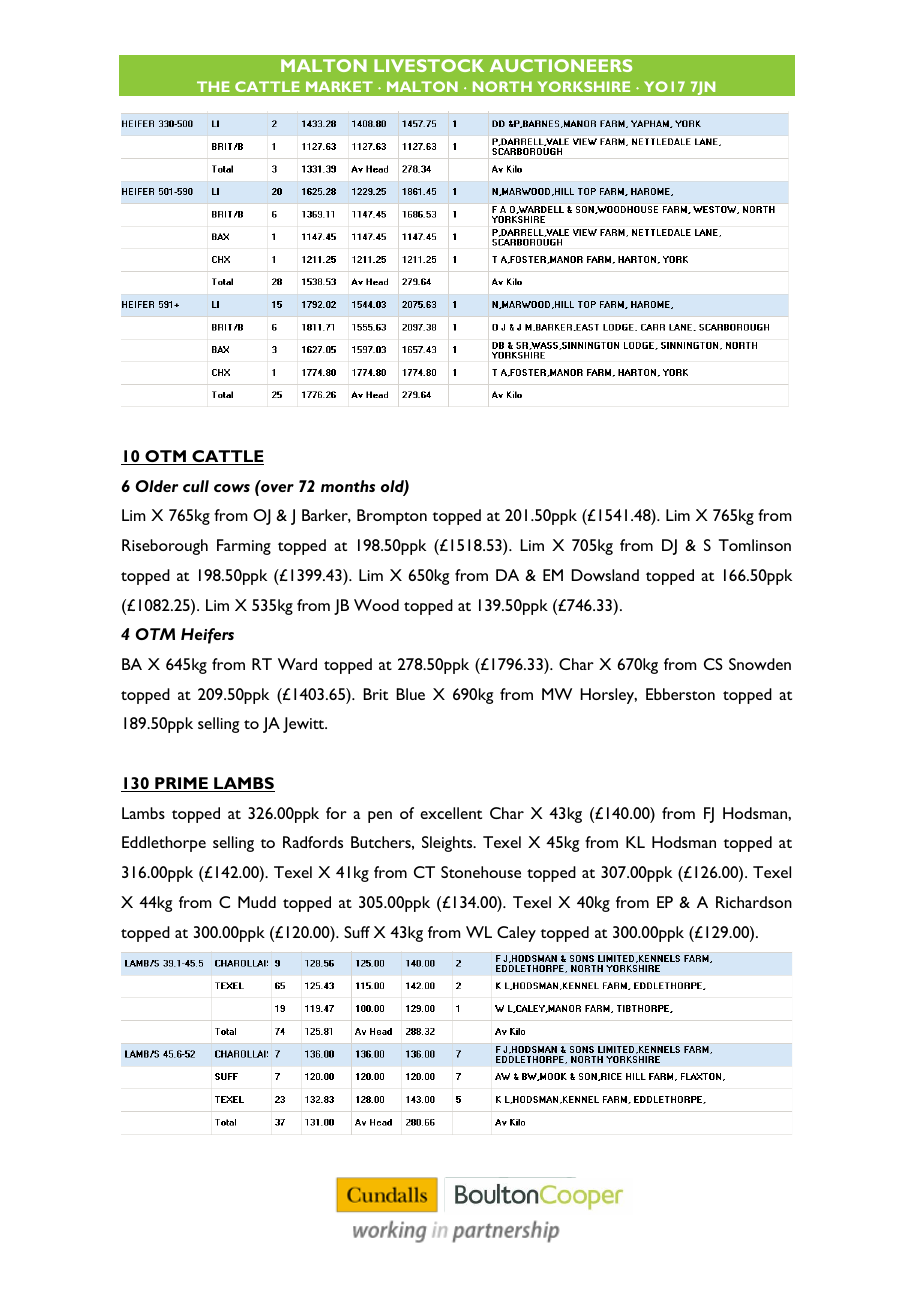 The image size is (924, 1308). Describe the element at coordinates (755, 545) in the screenshot. I see `Tomlinson` at that location.
